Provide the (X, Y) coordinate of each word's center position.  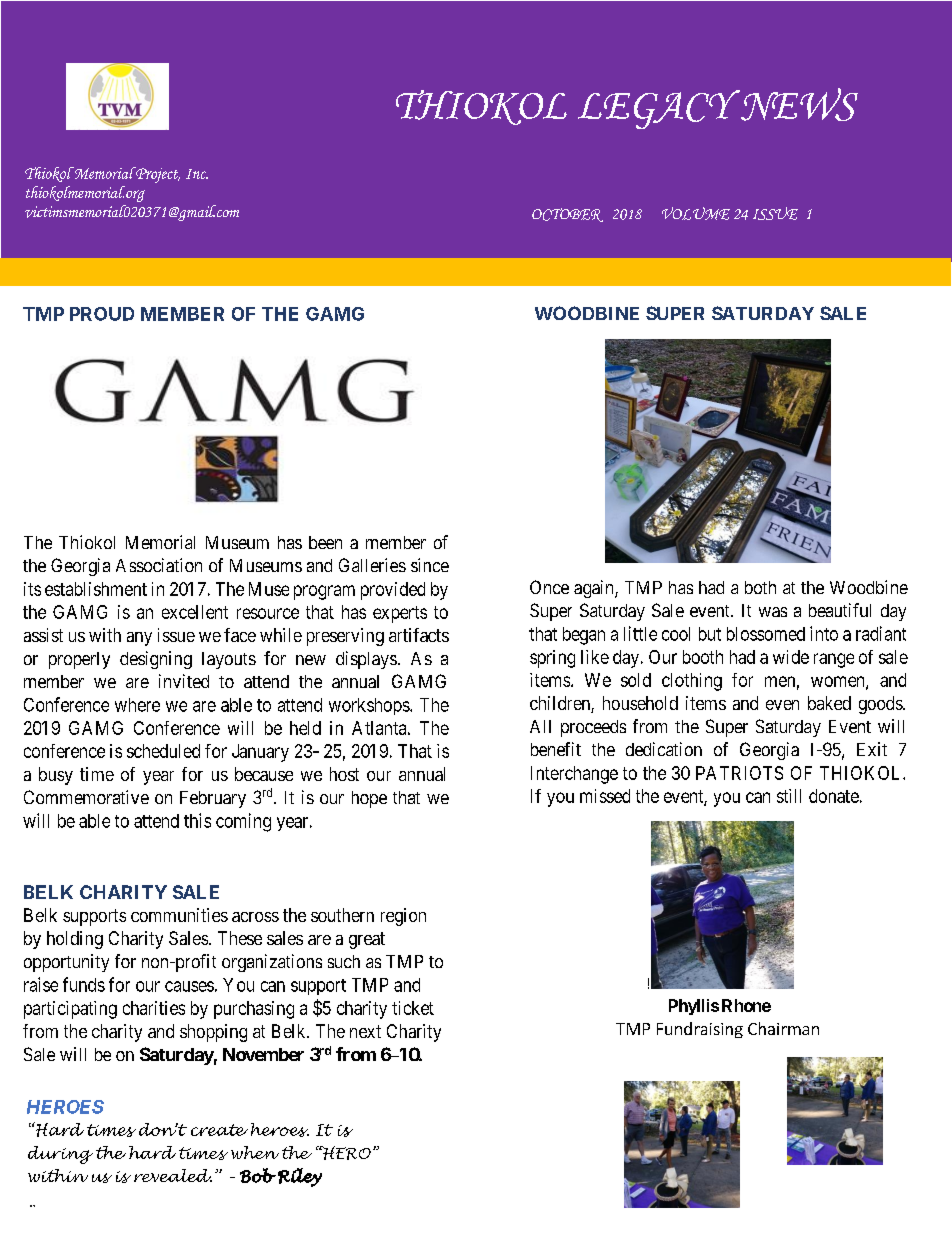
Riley (300, 1177)
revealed (173, 1175)
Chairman (783, 1028)
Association (159, 565)
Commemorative (86, 797)
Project (157, 175)
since (430, 565)
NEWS (798, 104)
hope (369, 799)
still (789, 796)
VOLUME (696, 213)
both (760, 587)
